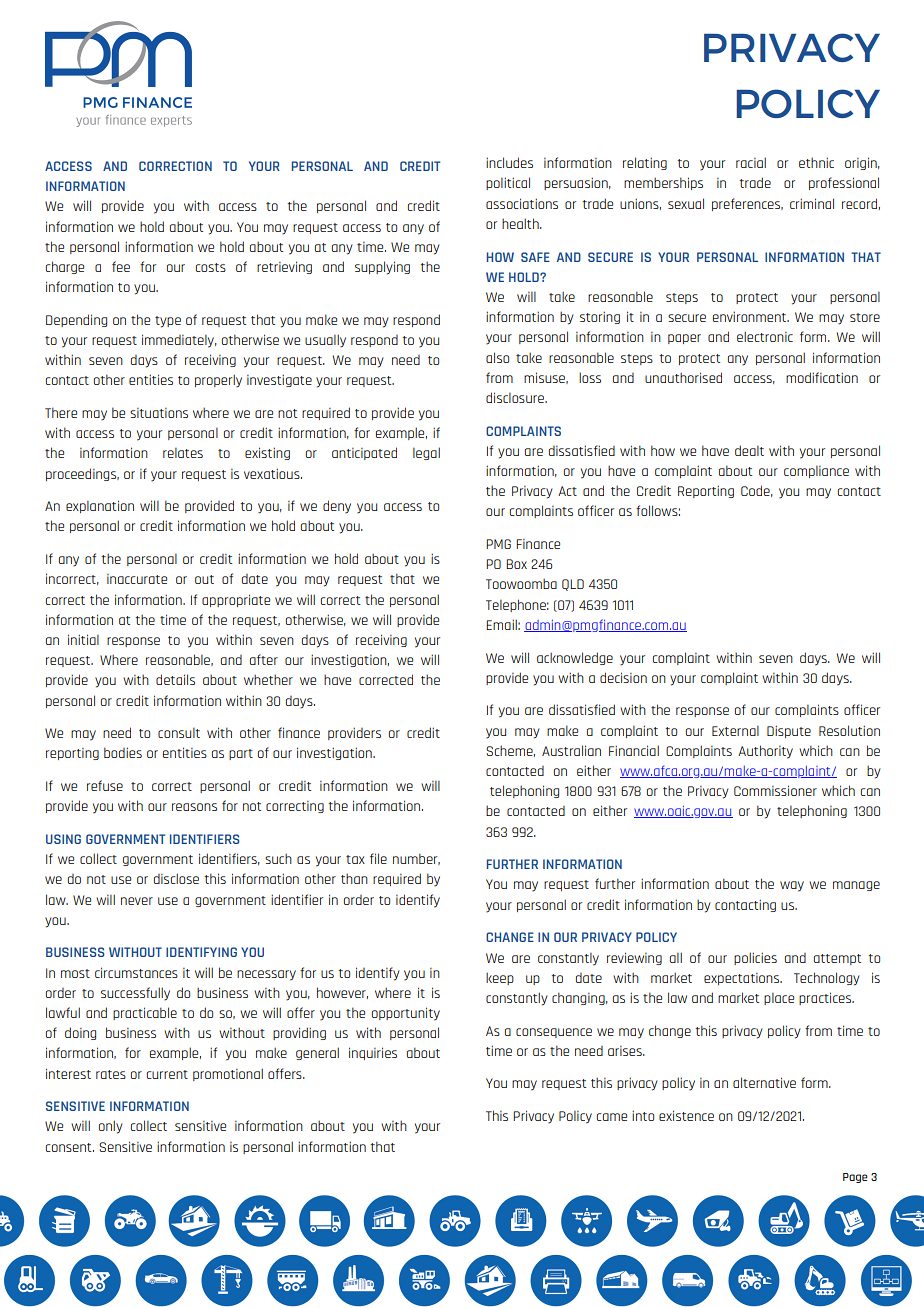  I want to click on existence, so click(686, 1115).
